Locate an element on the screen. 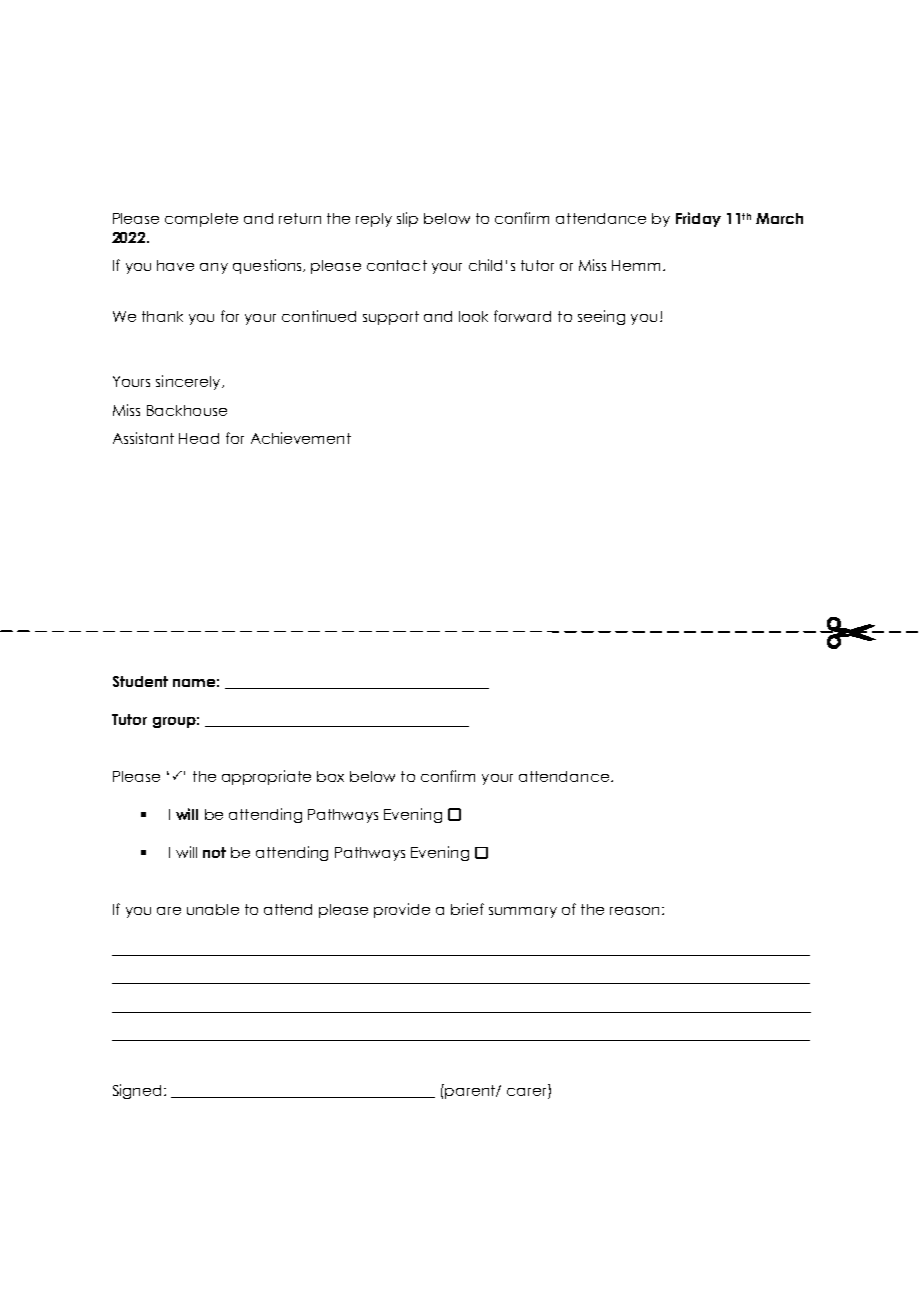 This screenshot has width=924, height=1309. Signed is located at coordinates (137, 1091).
